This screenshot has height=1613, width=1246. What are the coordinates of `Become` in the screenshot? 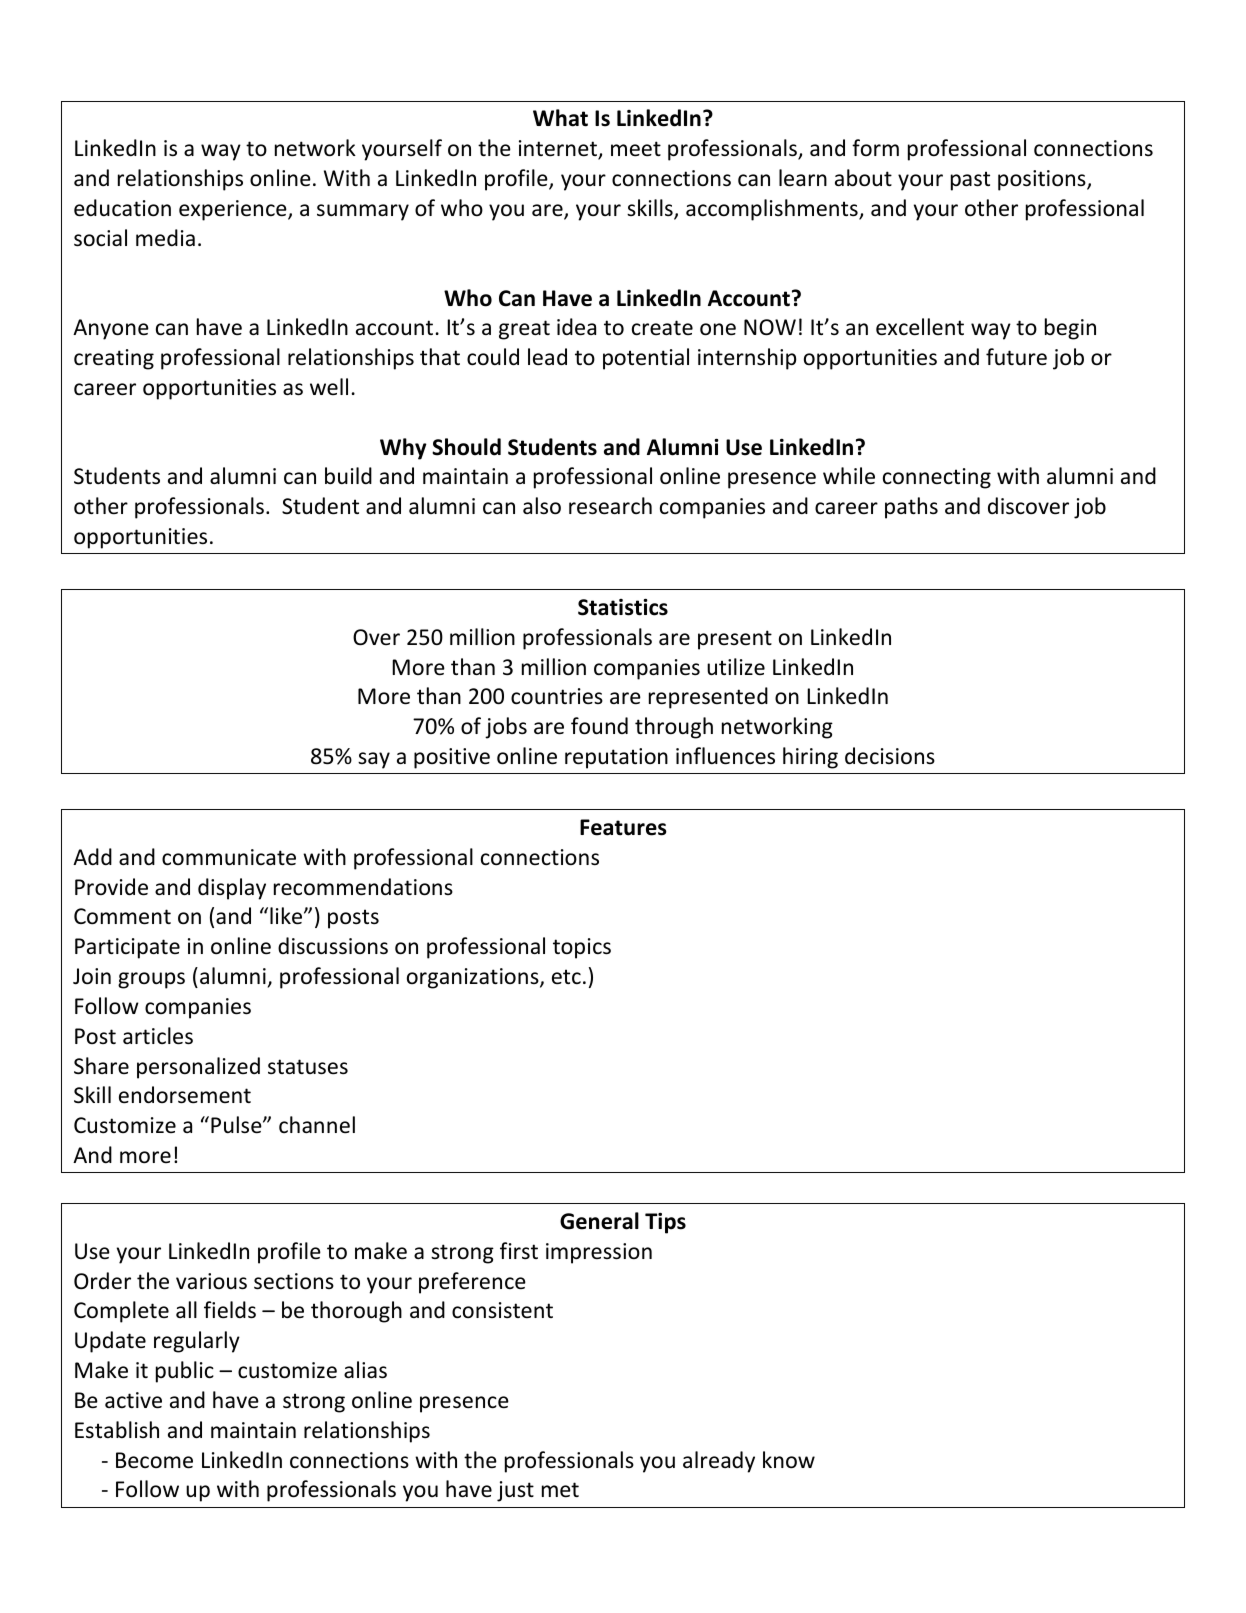 It's located at (154, 1460).
